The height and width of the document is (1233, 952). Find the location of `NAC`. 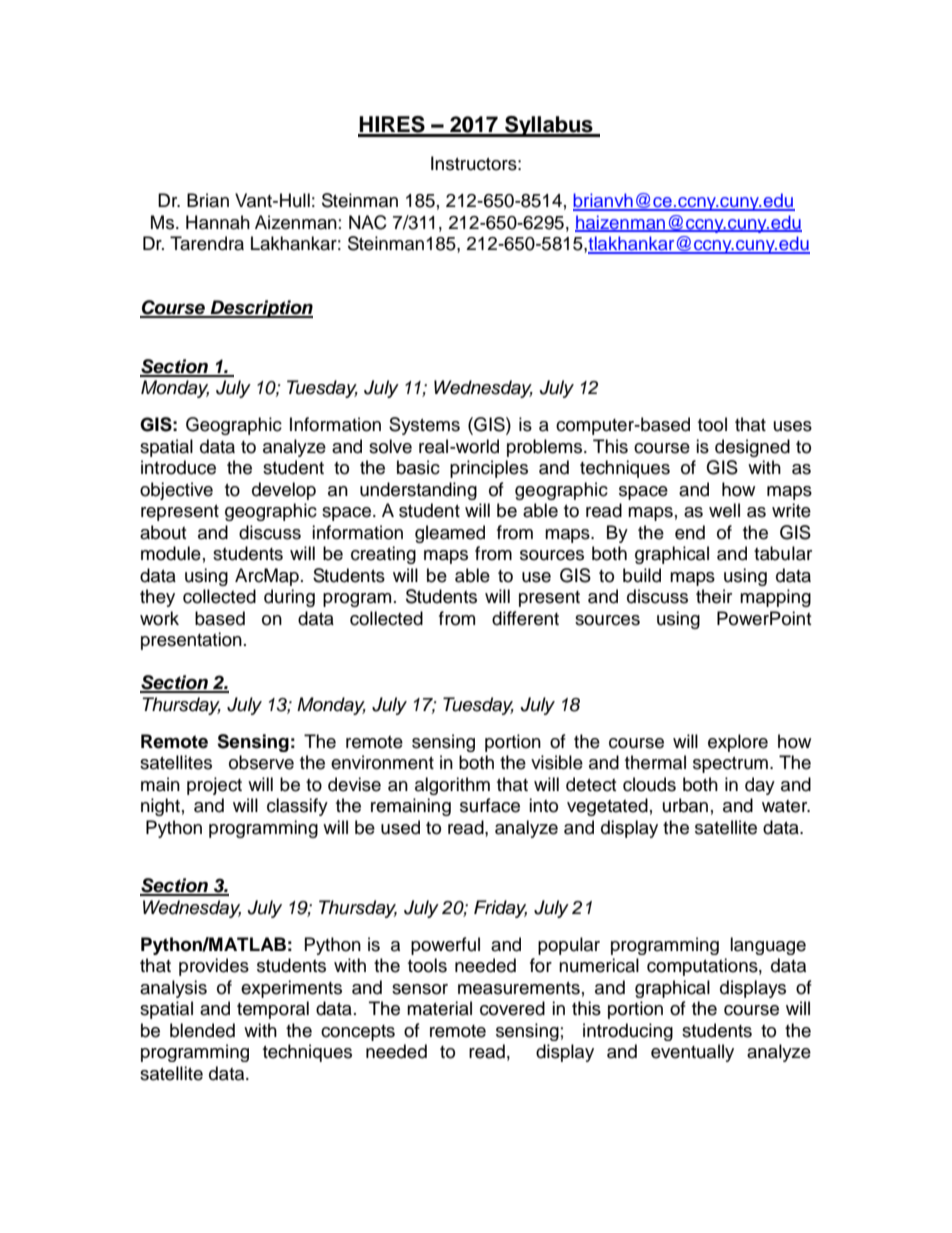

NAC is located at coordinates (368, 222).
